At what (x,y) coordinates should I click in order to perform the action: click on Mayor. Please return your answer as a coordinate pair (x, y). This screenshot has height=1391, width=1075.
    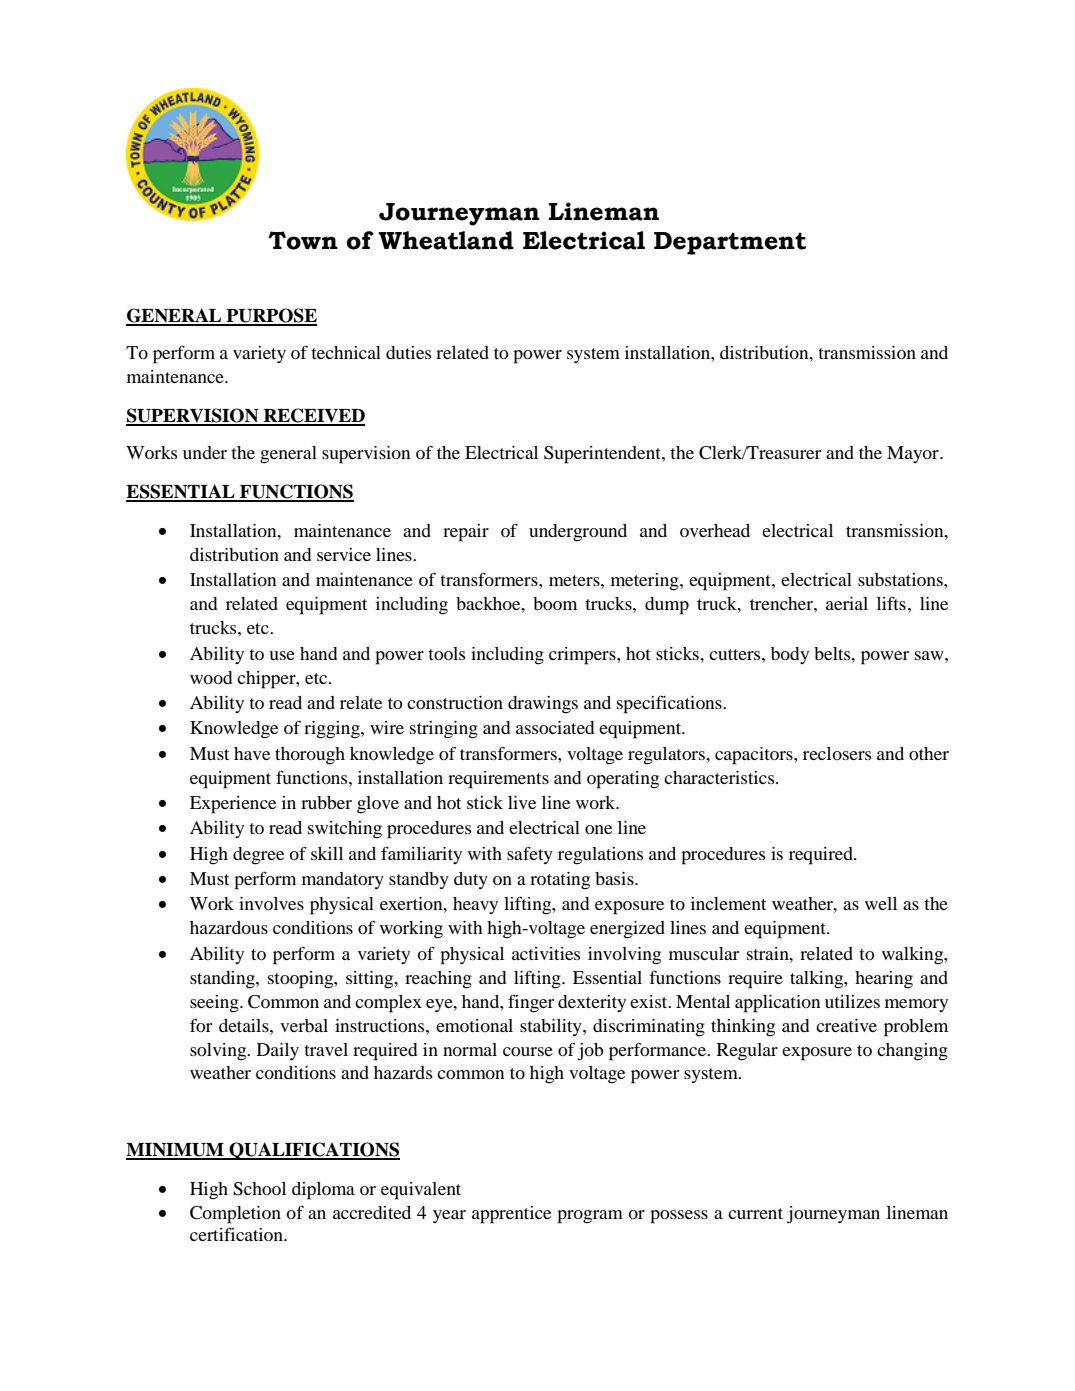
    Looking at the image, I should click on (914, 454).
